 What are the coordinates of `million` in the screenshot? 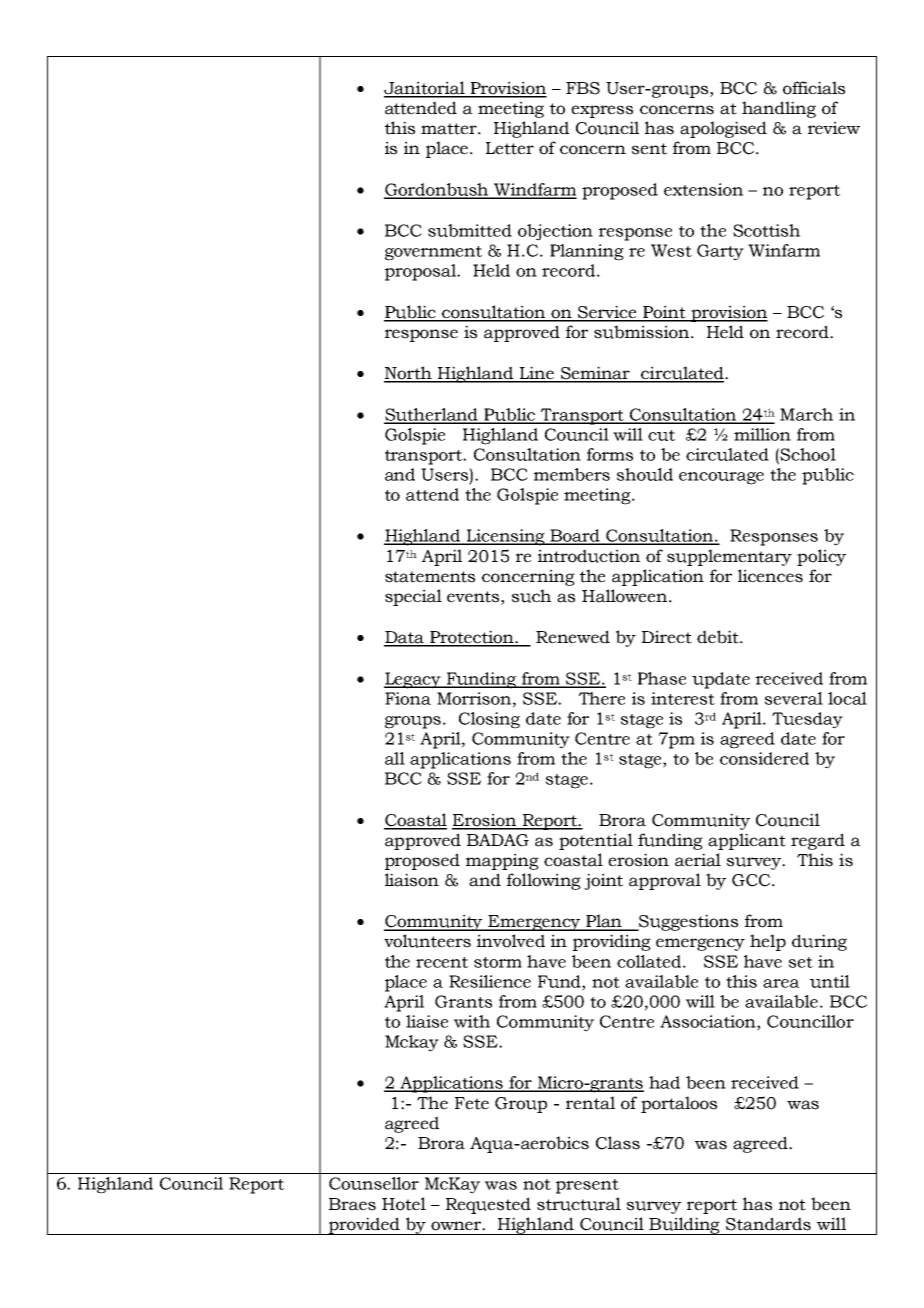 It's located at (762, 434).
